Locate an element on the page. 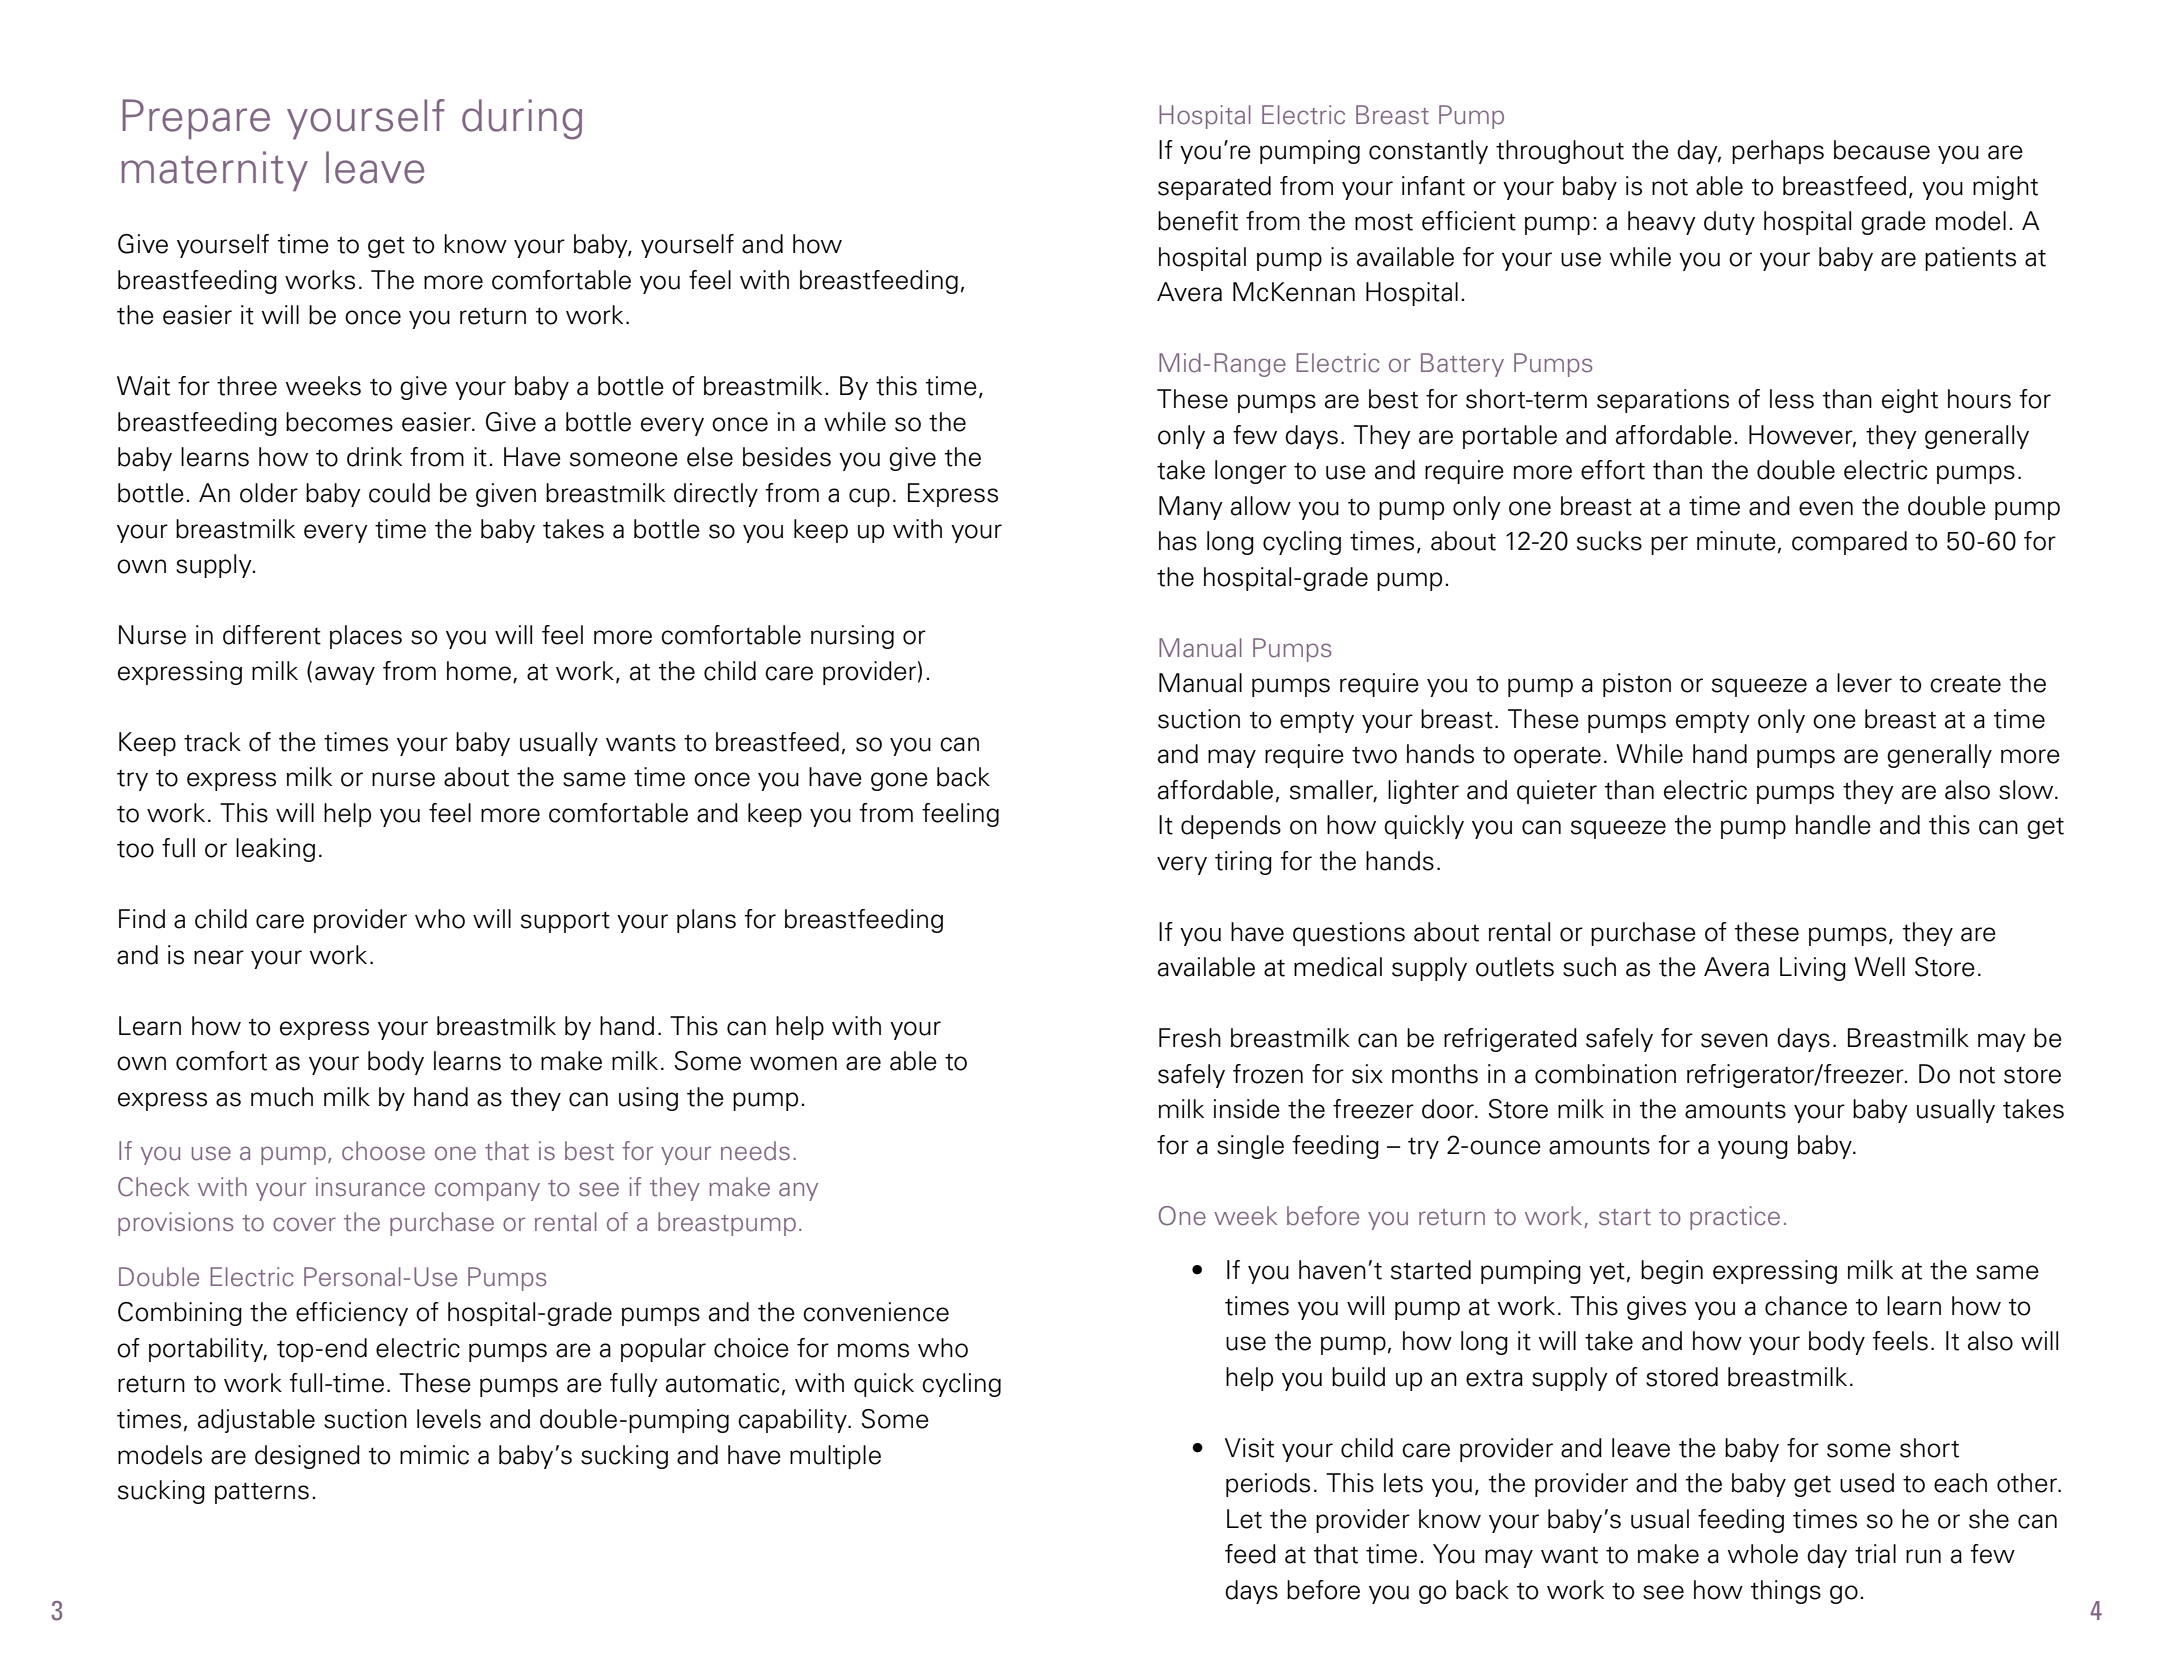 This image has width=2164, height=1672. maternity is located at coordinates (214, 171).
